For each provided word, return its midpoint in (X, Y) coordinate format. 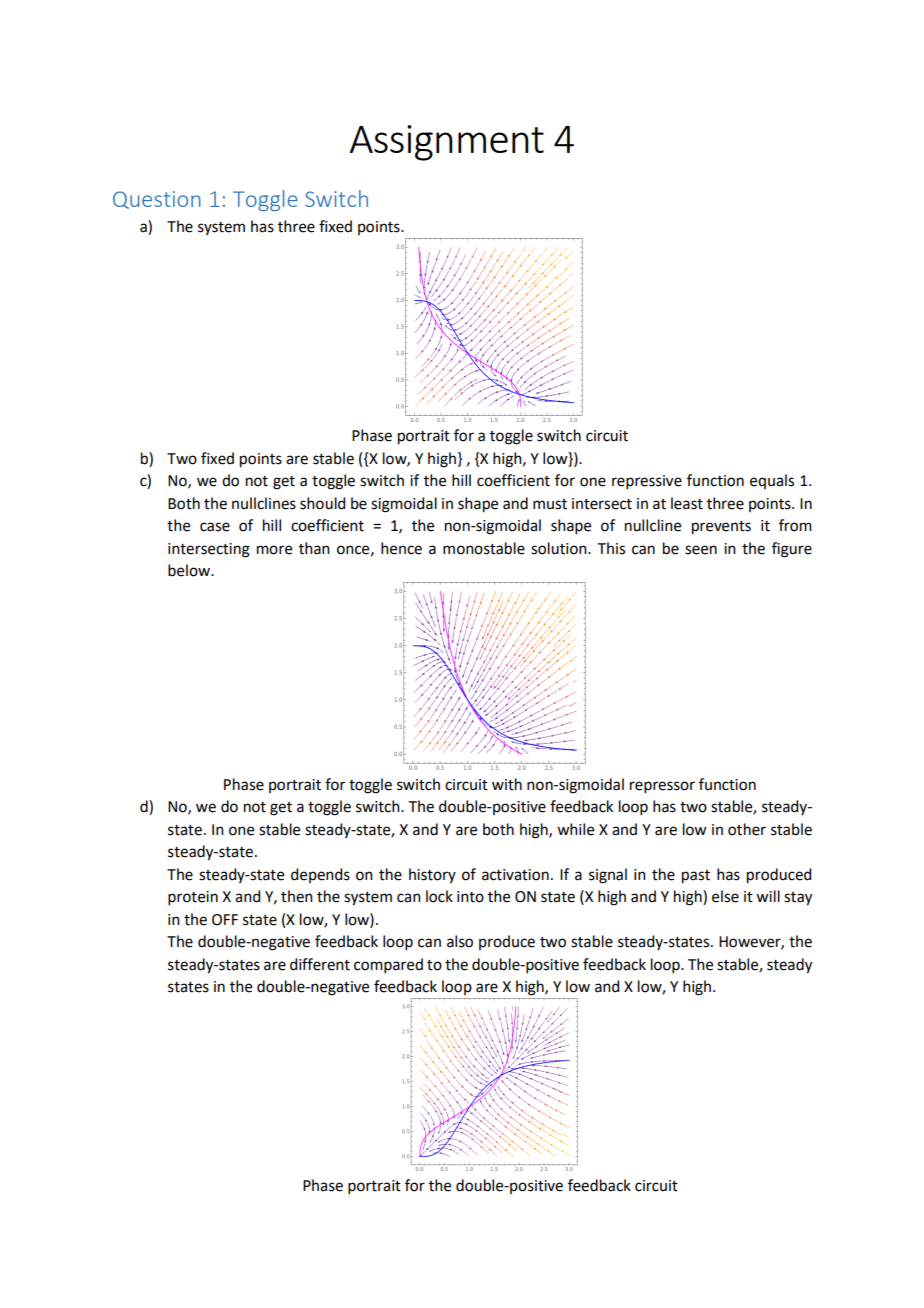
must (550, 504)
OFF (225, 920)
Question (157, 200)
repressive (647, 482)
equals (772, 481)
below (190, 570)
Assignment (447, 143)
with (507, 784)
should (322, 503)
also (460, 941)
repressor (662, 787)
